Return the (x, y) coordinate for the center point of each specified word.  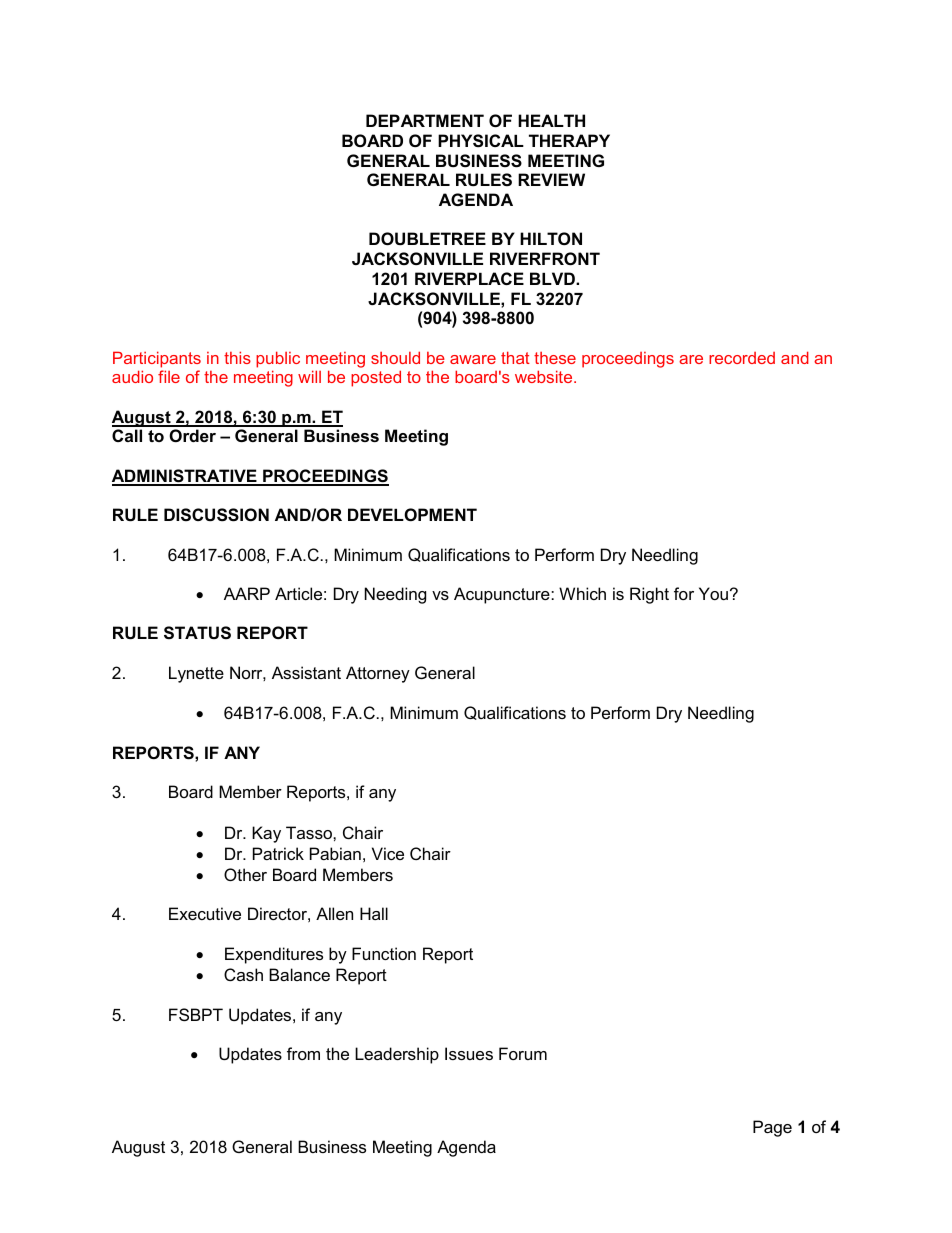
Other (245, 874)
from (303, 1053)
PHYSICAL (481, 141)
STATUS (197, 633)
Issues (469, 1053)
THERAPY (569, 140)
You (713, 593)
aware (473, 359)
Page (772, 1128)
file (169, 376)
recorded (742, 358)
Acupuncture (503, 595)
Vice (388, 853)
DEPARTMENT (425, 120)
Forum (523, 1053)
